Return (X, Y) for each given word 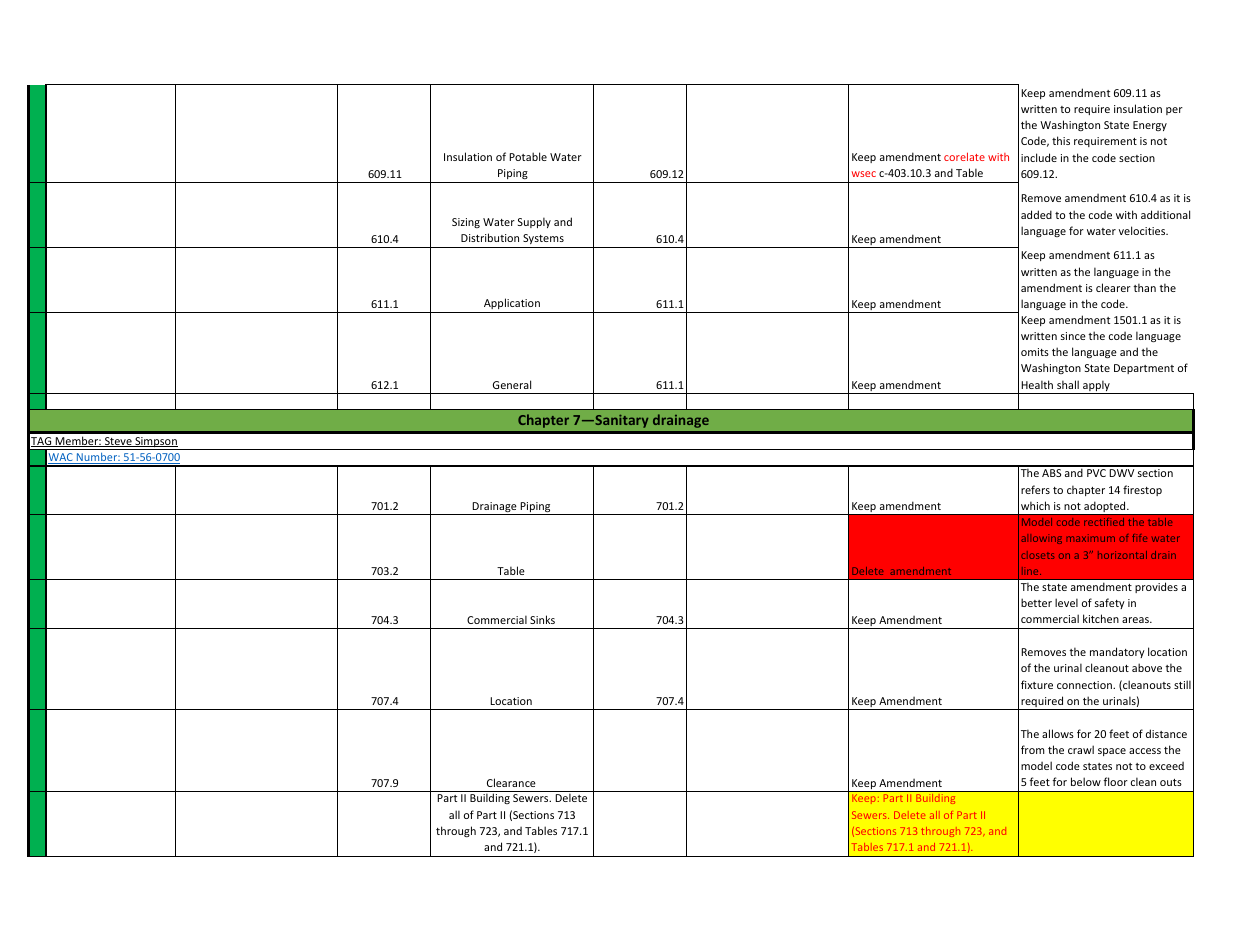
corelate (964, 156)
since (1073, 336)
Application (512, 303)
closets (1037, 555)
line (1031, 571)
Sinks (542, 619)
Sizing (466, 223)
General (512, 384)
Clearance (511, 782)
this (1061, 140)
